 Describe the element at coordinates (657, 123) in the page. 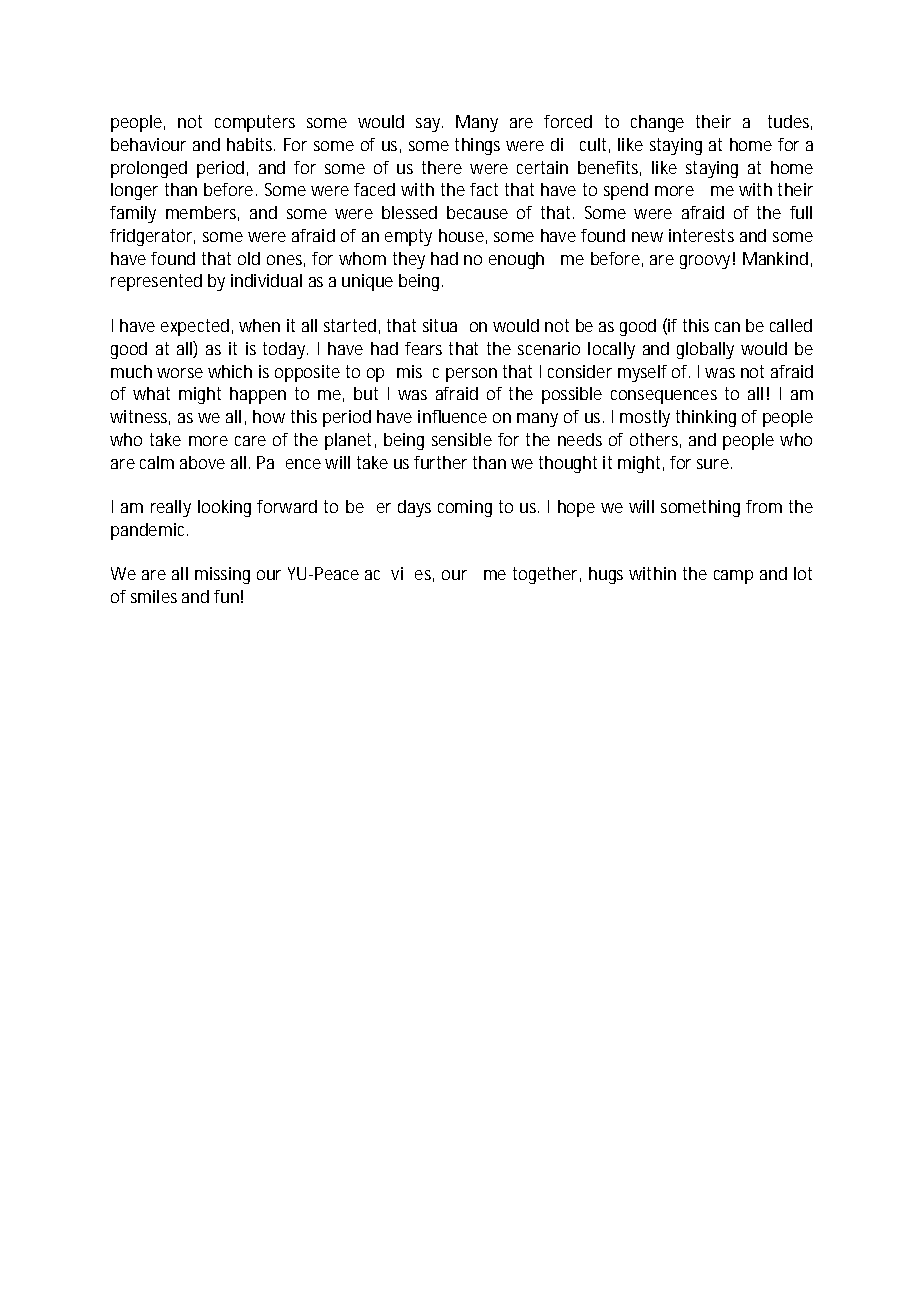

I see `change` at that location.
